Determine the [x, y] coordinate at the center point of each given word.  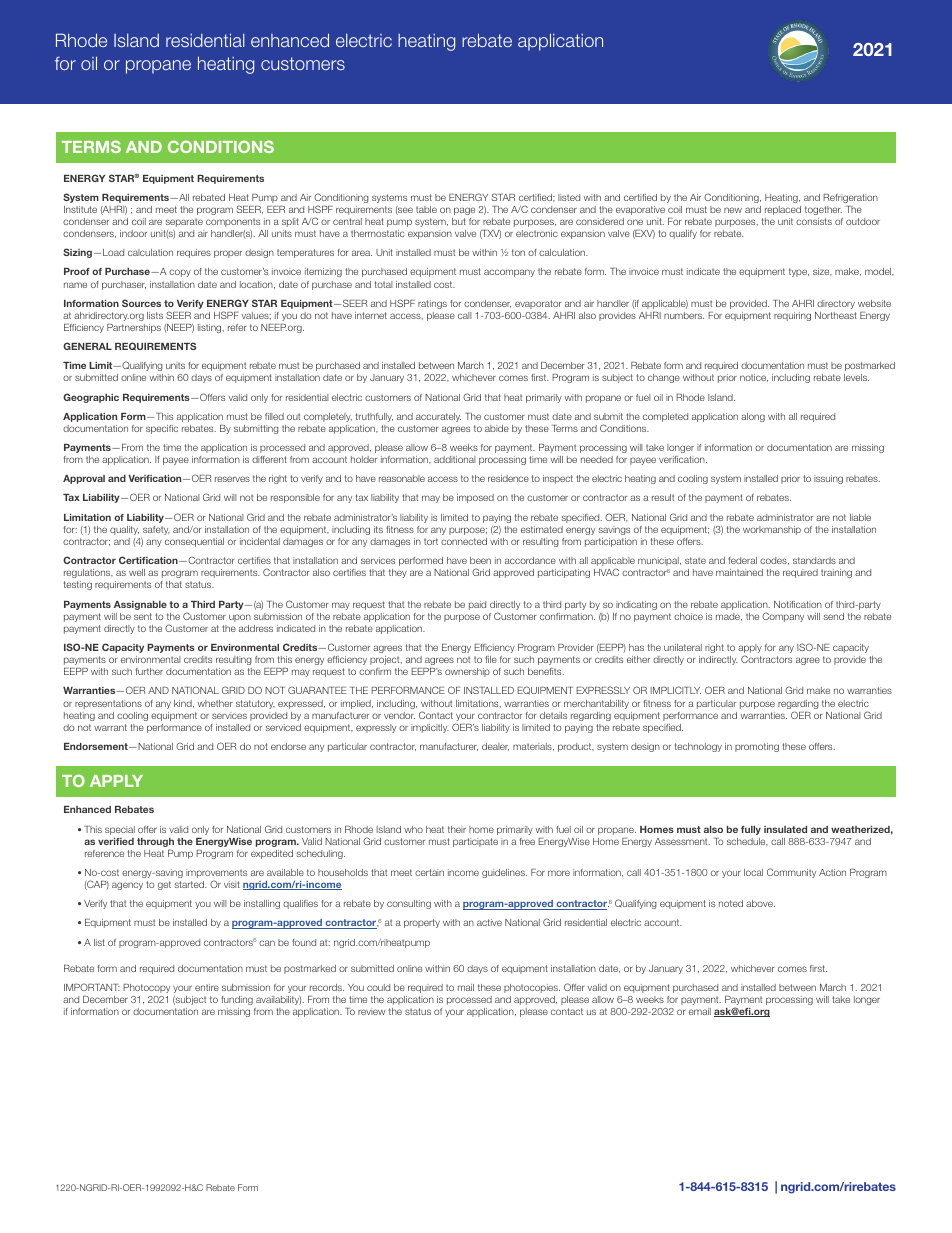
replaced [783, 210]
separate [184, 222]
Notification [798, 604]
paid [477, 605]
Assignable [140, 605]
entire [207, 987]
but [459, 221]
